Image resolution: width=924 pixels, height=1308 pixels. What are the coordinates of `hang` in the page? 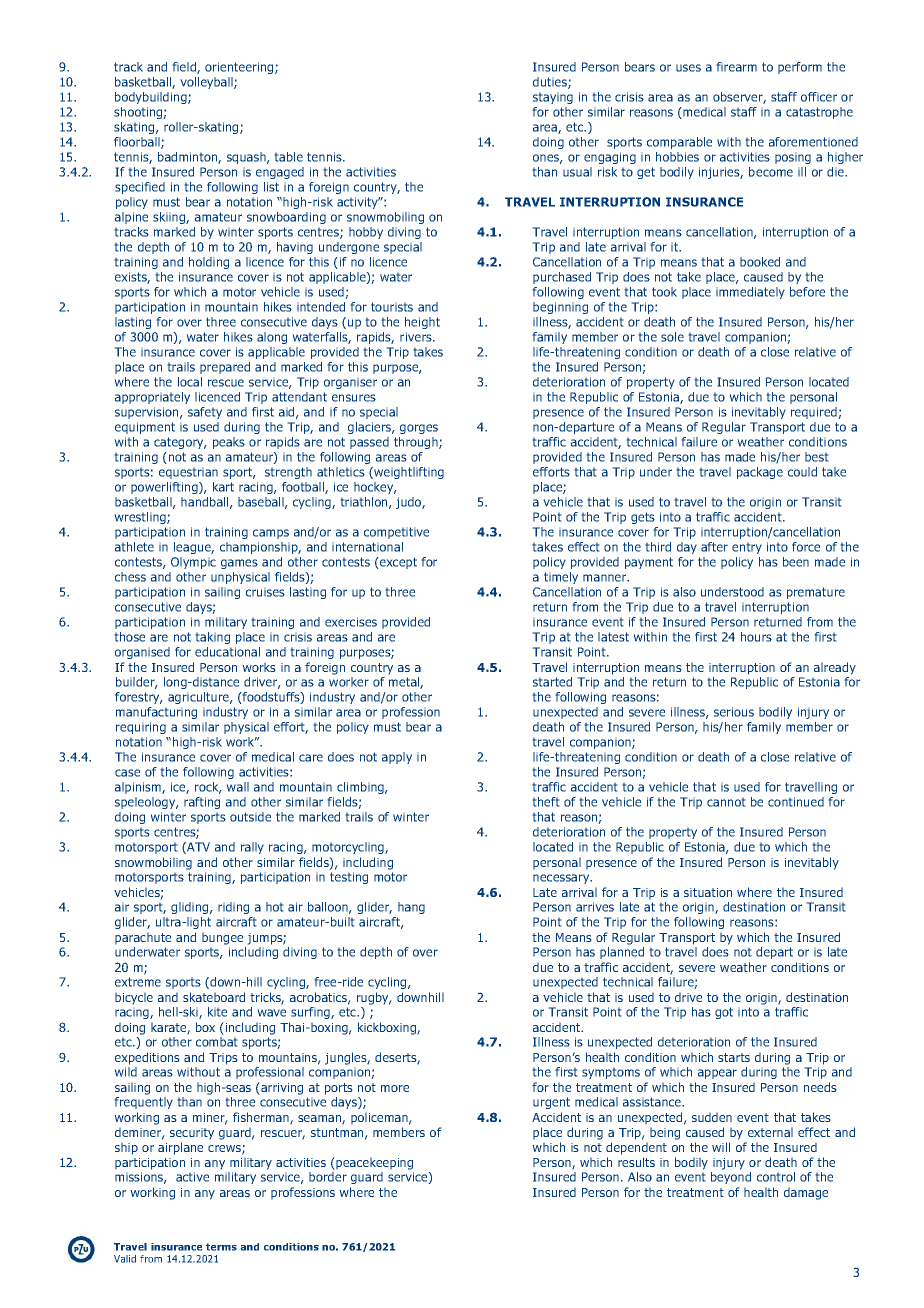 It's located at (411, 908).
